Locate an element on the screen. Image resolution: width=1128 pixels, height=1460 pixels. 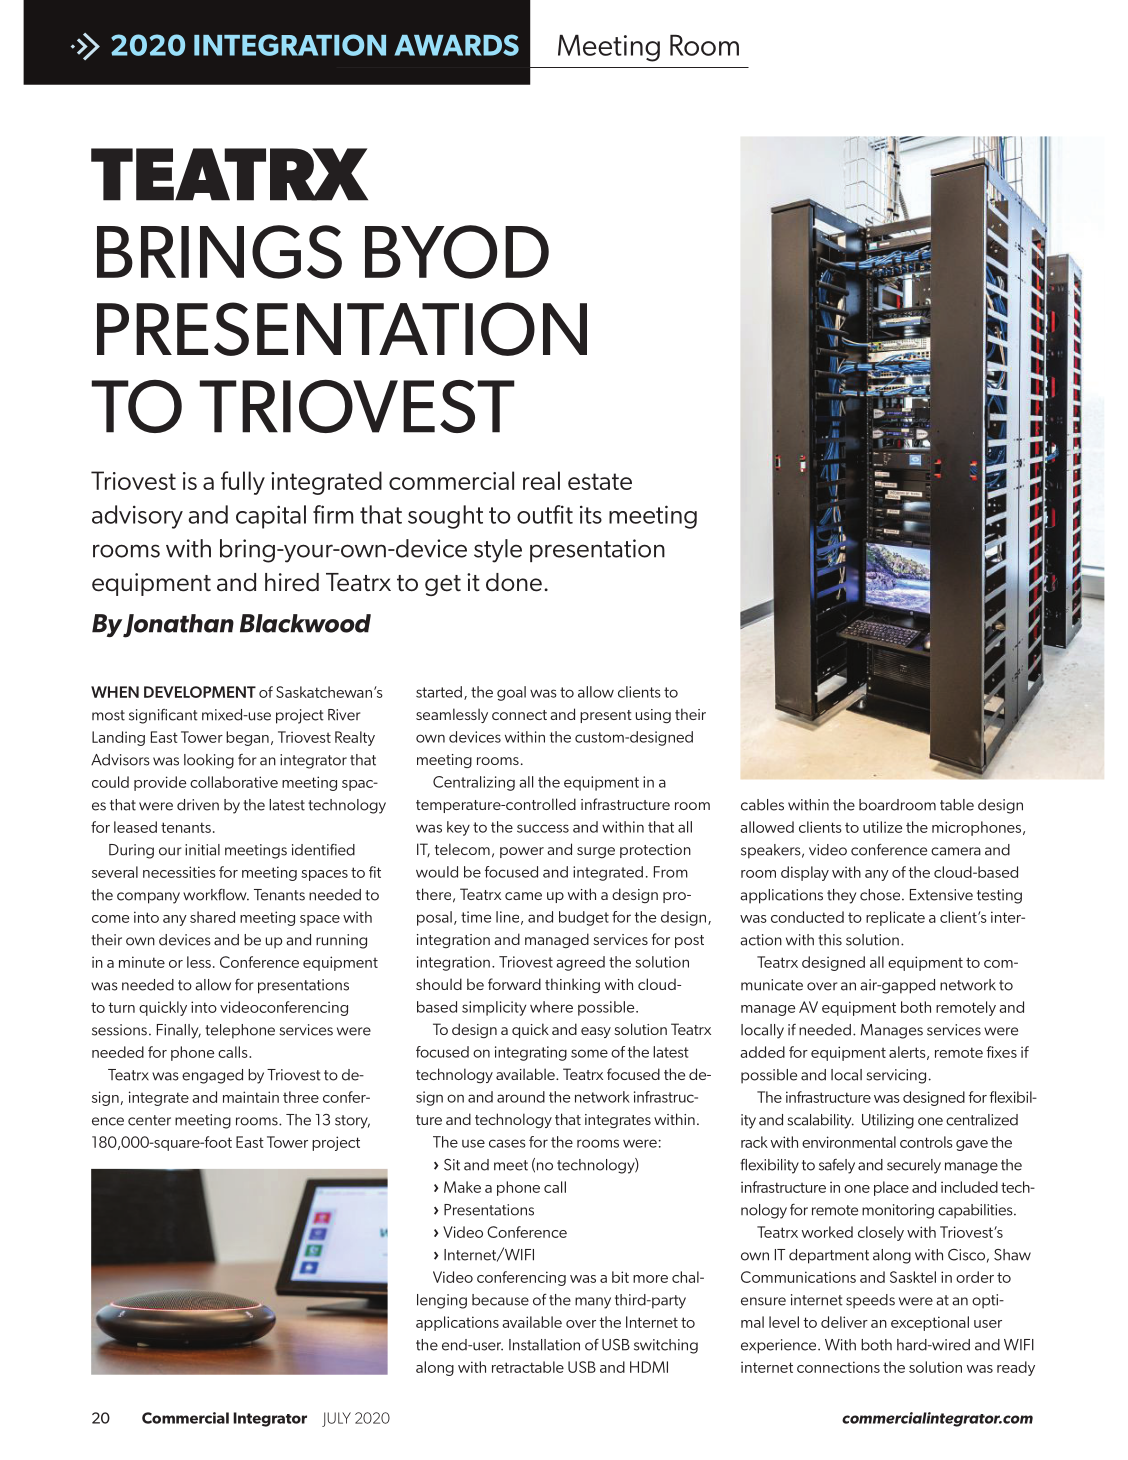
shared is located at coordinates (212, 917).
